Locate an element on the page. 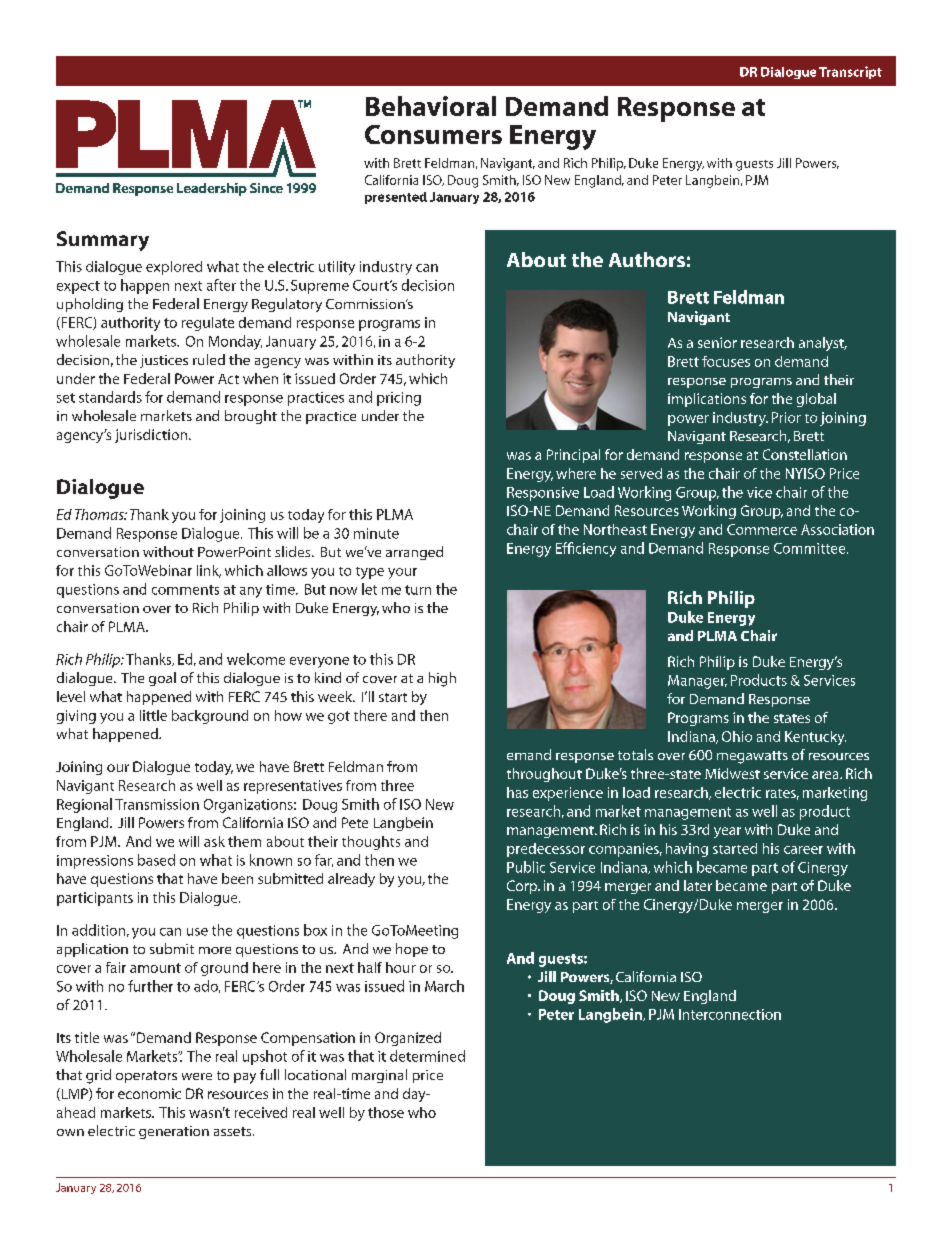 Image resolution: width=952 pixels, height=1233 pixels. turn is located at coordinates (418, 590).
